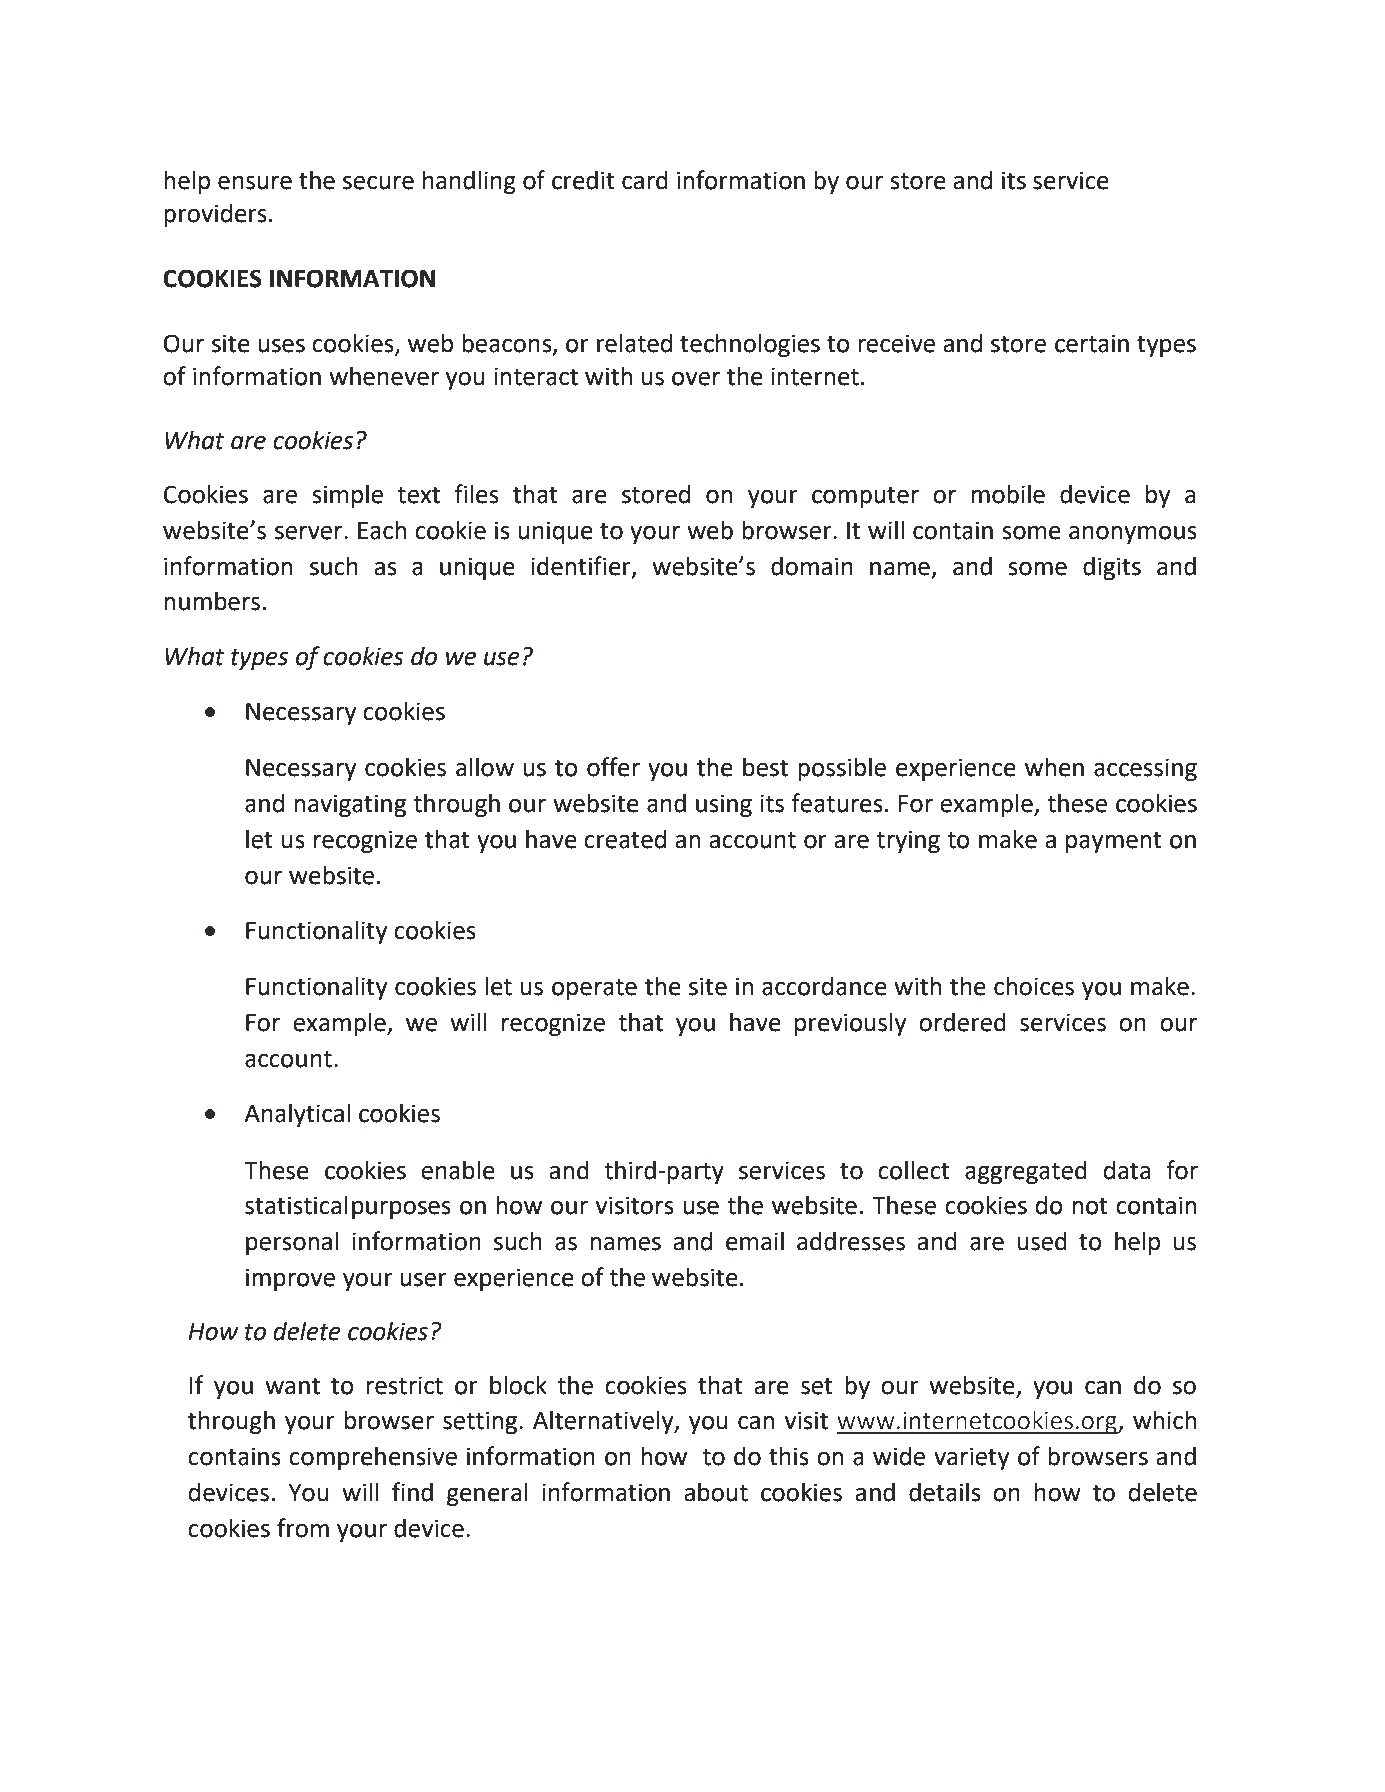 This page has width=1385, height=1792. What do you see at coordinates (350, 805) in the page?
I see `navigating` at bounding box center [350, 805].
